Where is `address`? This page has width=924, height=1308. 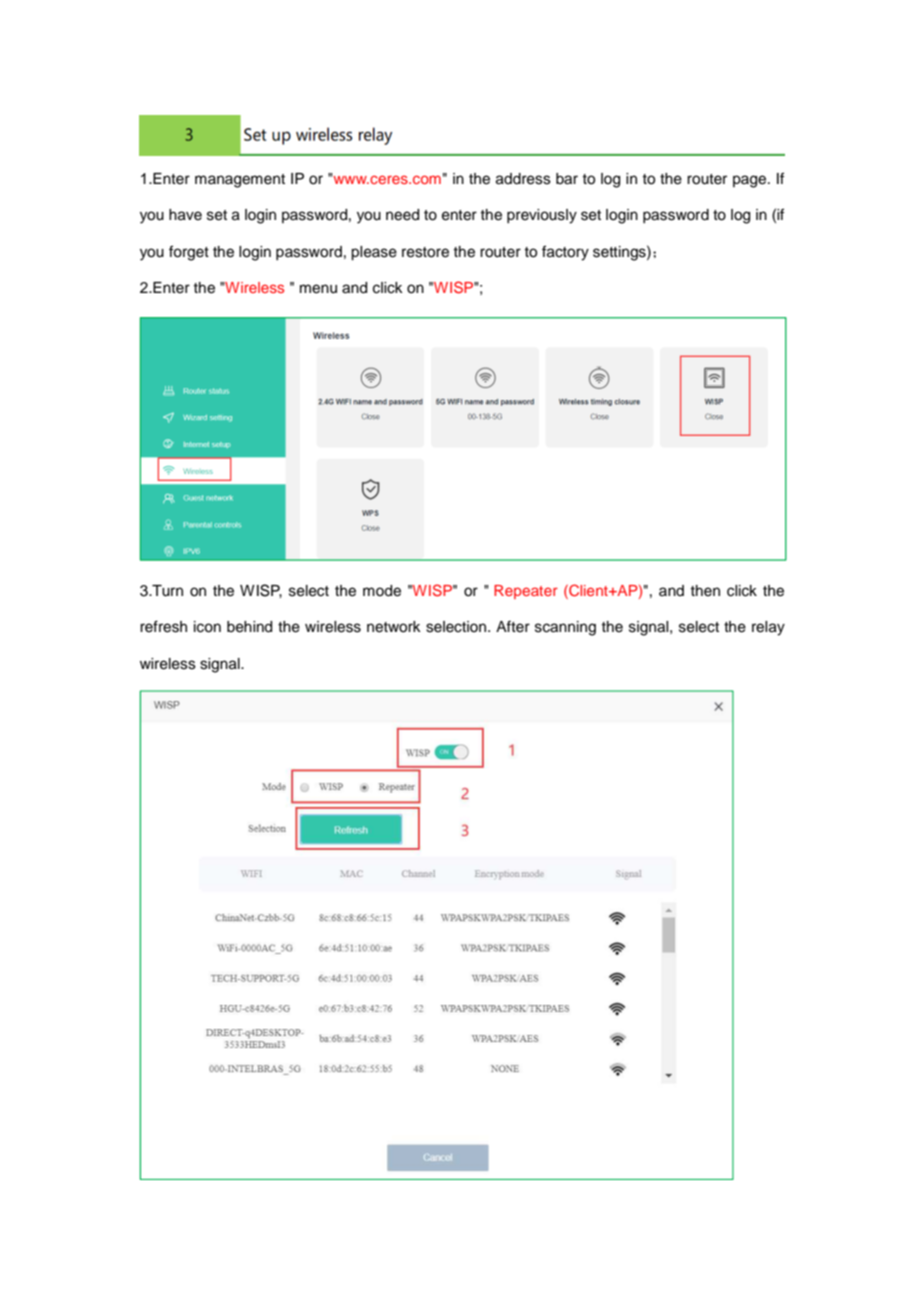
address is located at coordinates (523, 179).
